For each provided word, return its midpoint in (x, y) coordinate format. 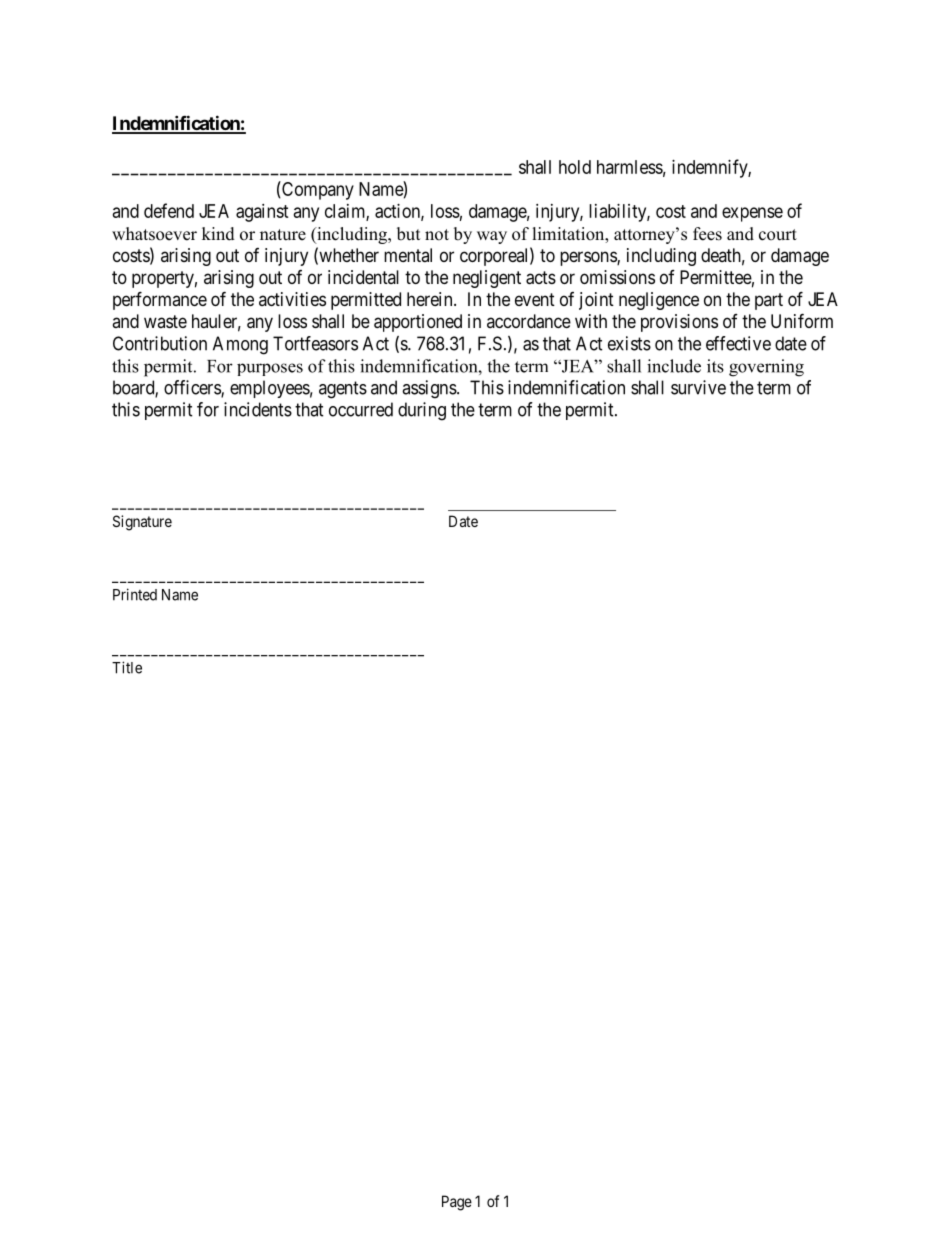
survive (698, 387)
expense (752, 214)
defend (169, 210)
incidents (258, 409)
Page (457, 1203)
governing (766, 368)
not (437, 235)
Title (127, 667)
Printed (135, 594)
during (422, 411)
